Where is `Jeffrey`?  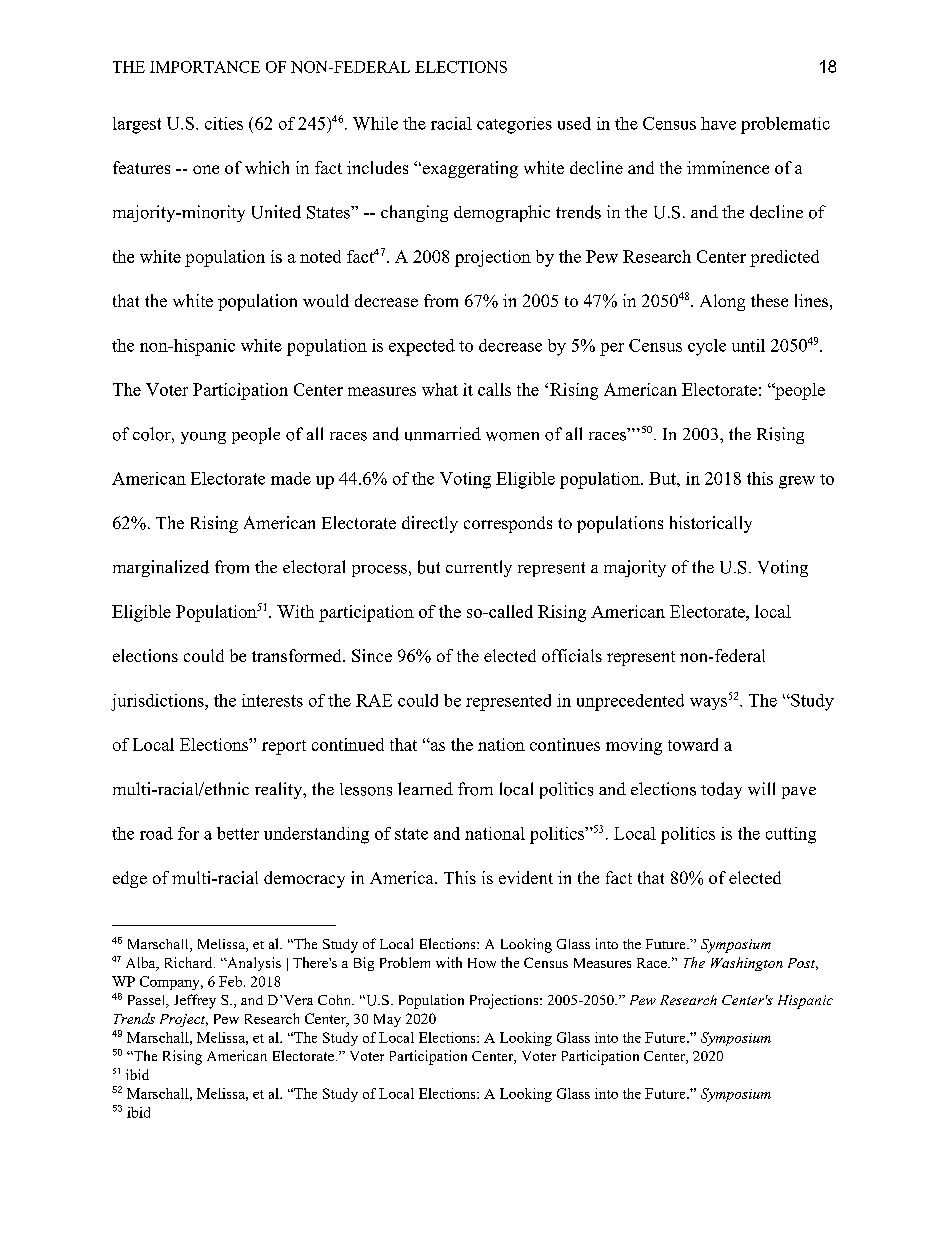 Jeffrey is located at coordinates (195, 1001).
